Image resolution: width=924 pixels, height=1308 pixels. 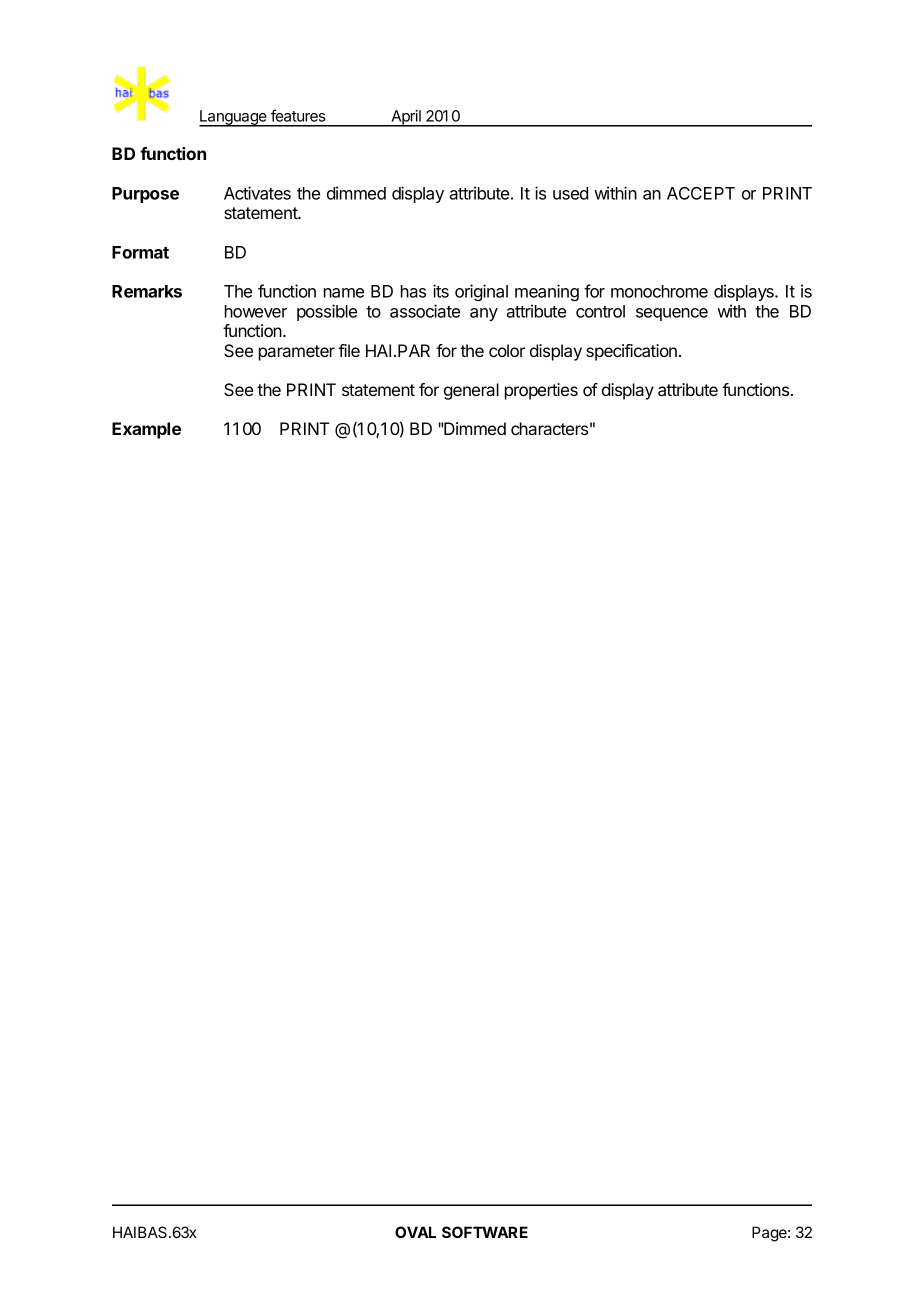 I want to click on properties, so click(x=541, y=391).
